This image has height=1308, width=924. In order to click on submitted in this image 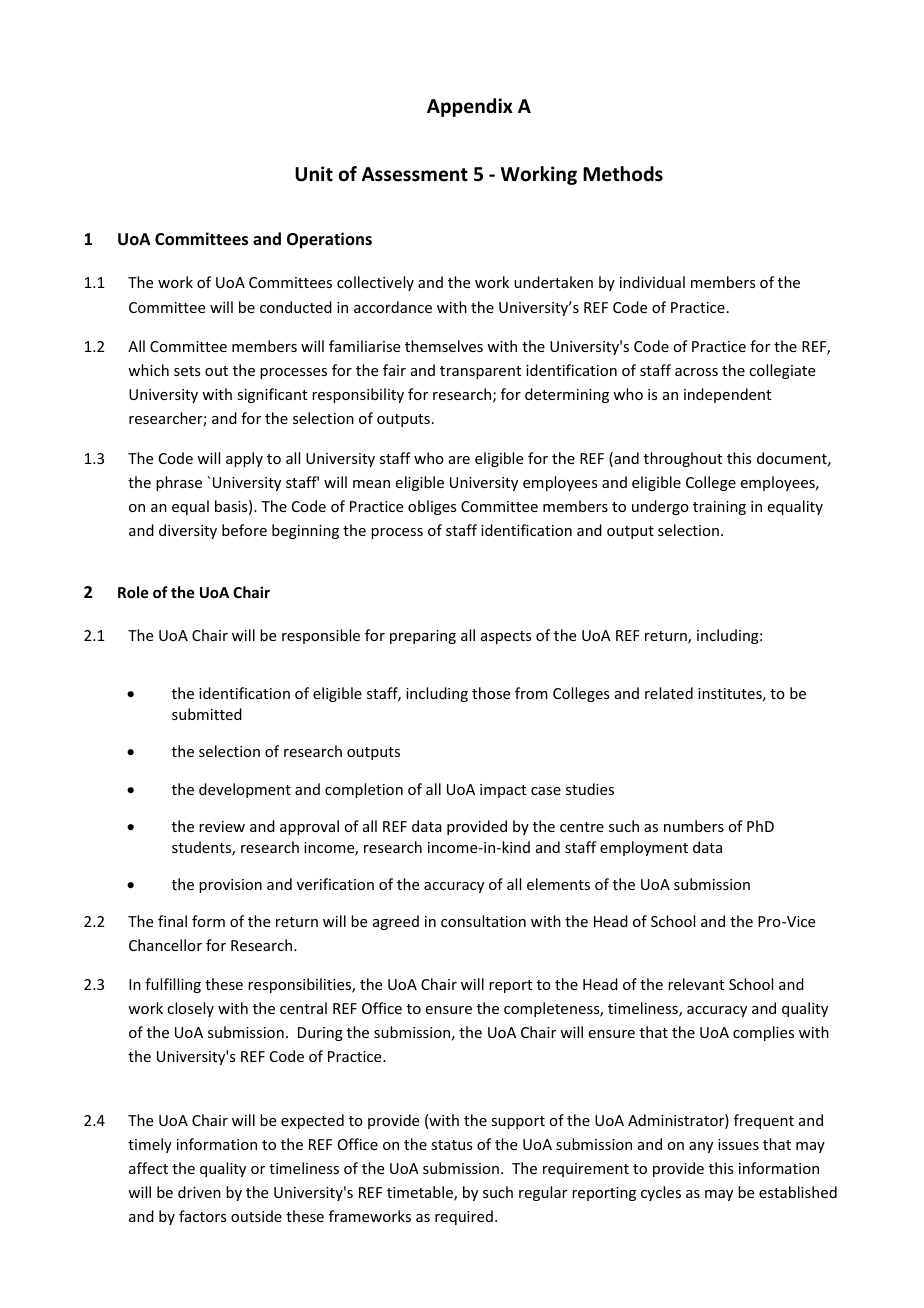, I will do `click(207, 714)`.
